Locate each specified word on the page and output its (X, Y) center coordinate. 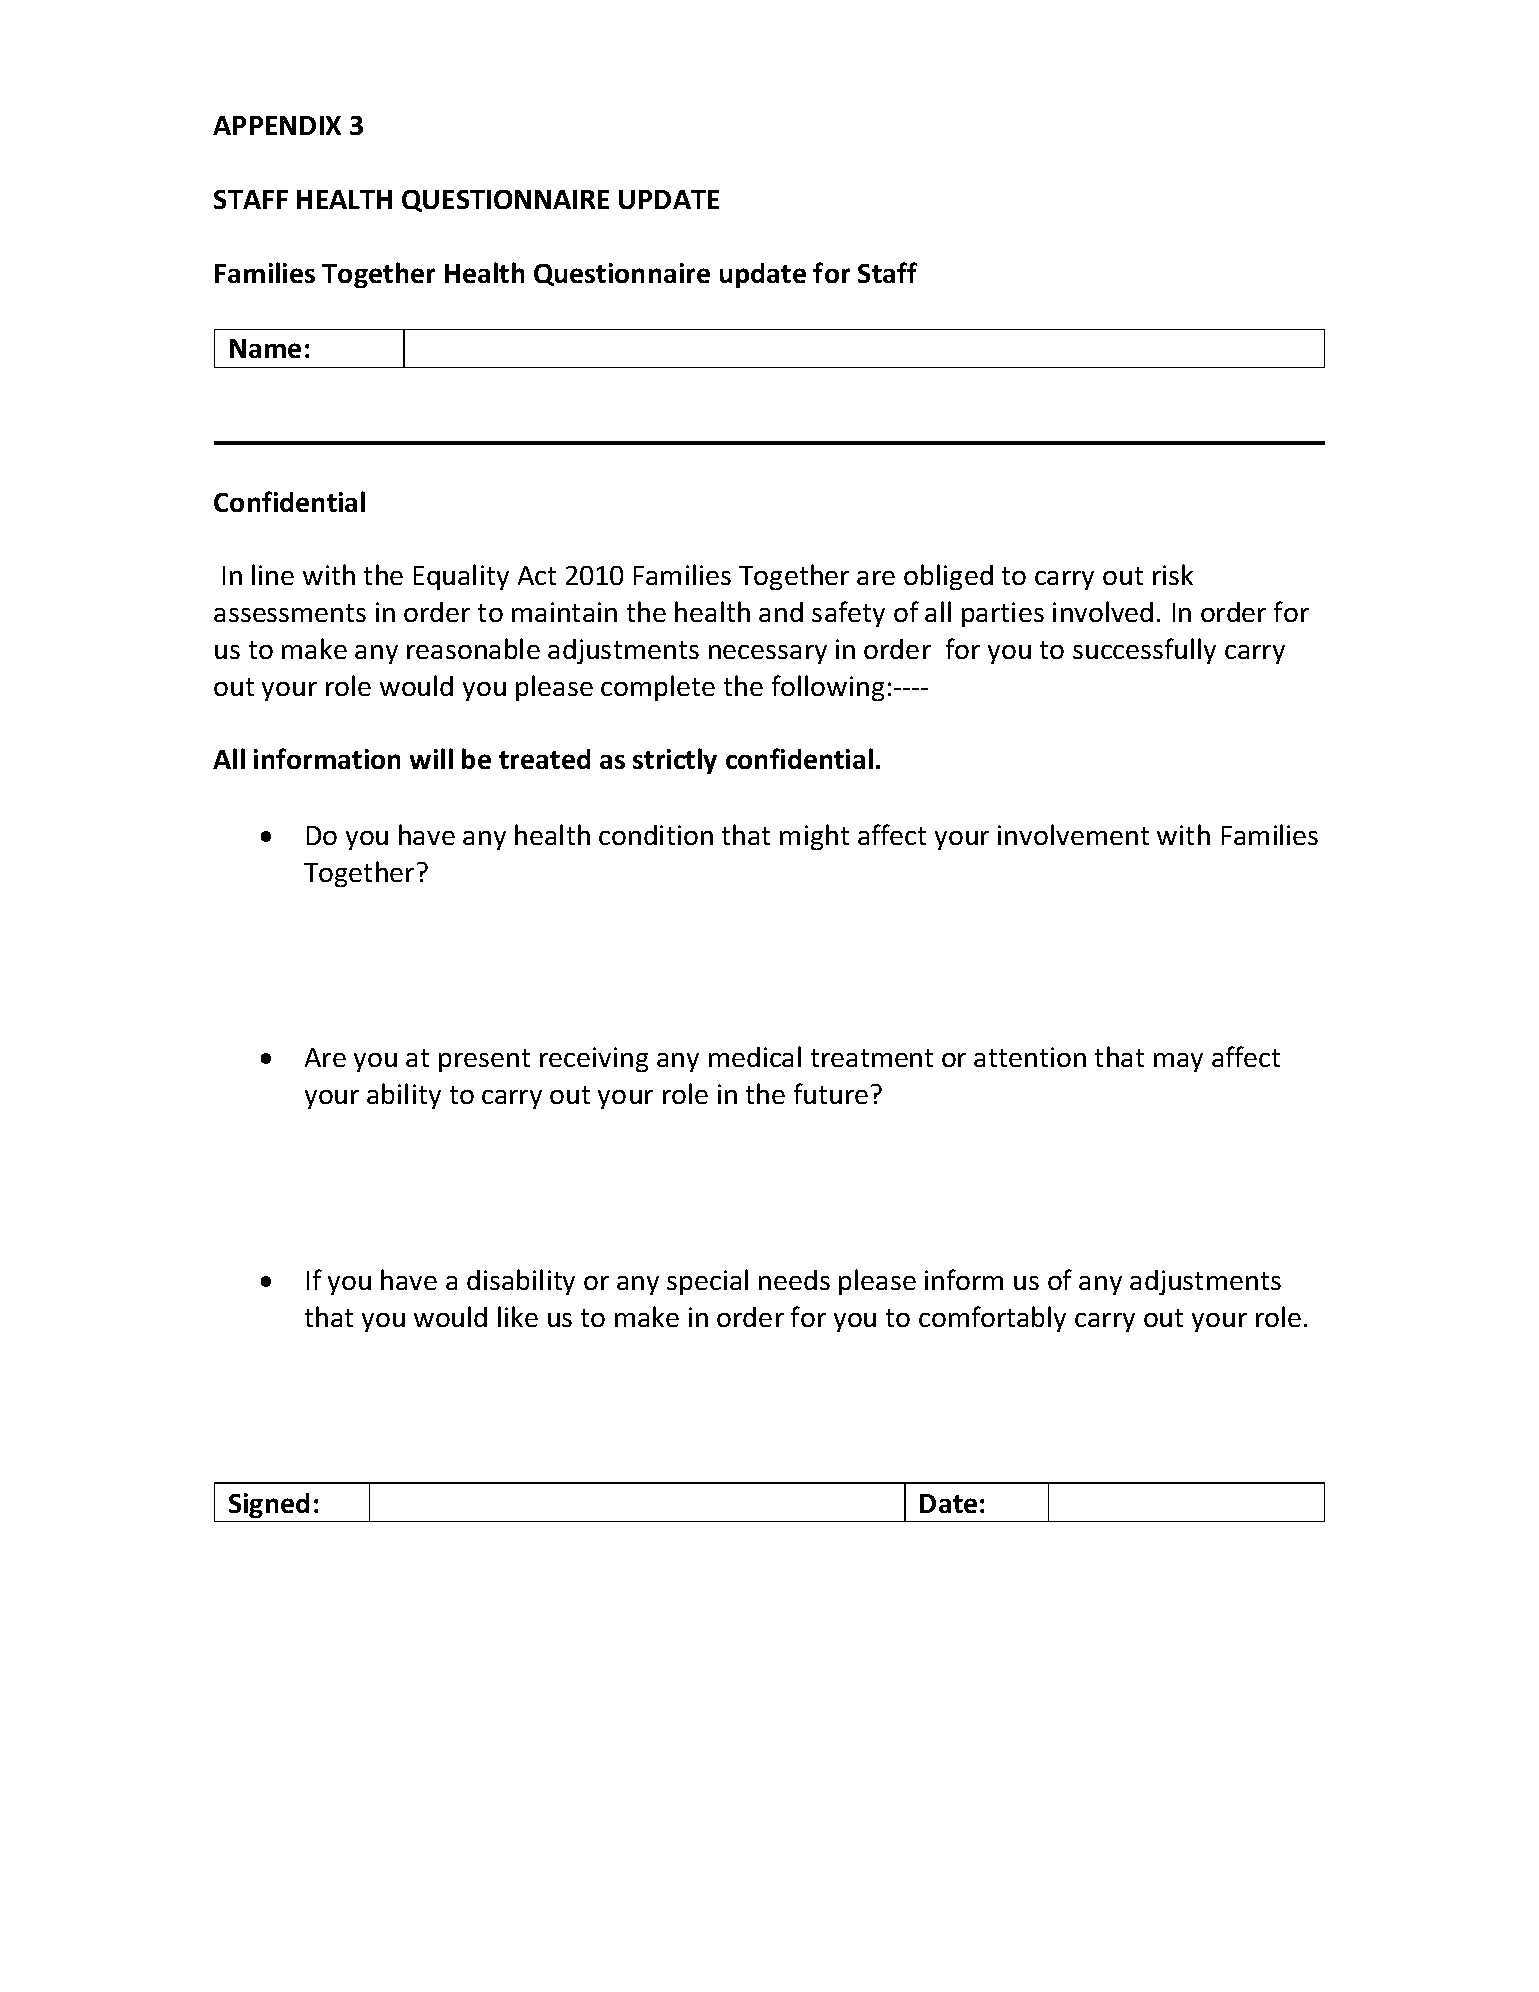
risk (1173, 574)
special (707, 1282)
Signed (269, 1505)
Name (265, 348)
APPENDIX (277, 125)
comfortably (992, 1319)
